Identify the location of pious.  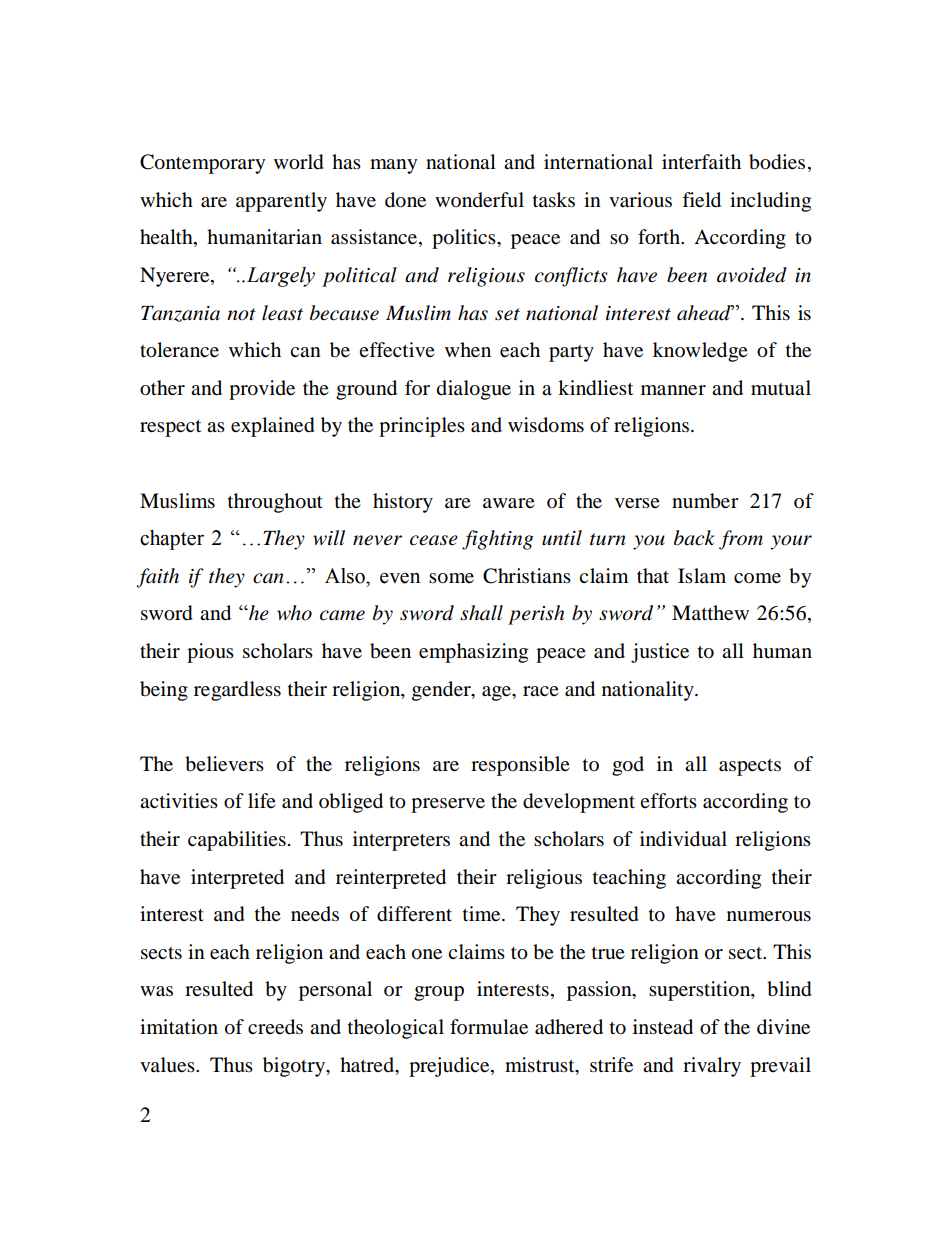
(210, 653).
